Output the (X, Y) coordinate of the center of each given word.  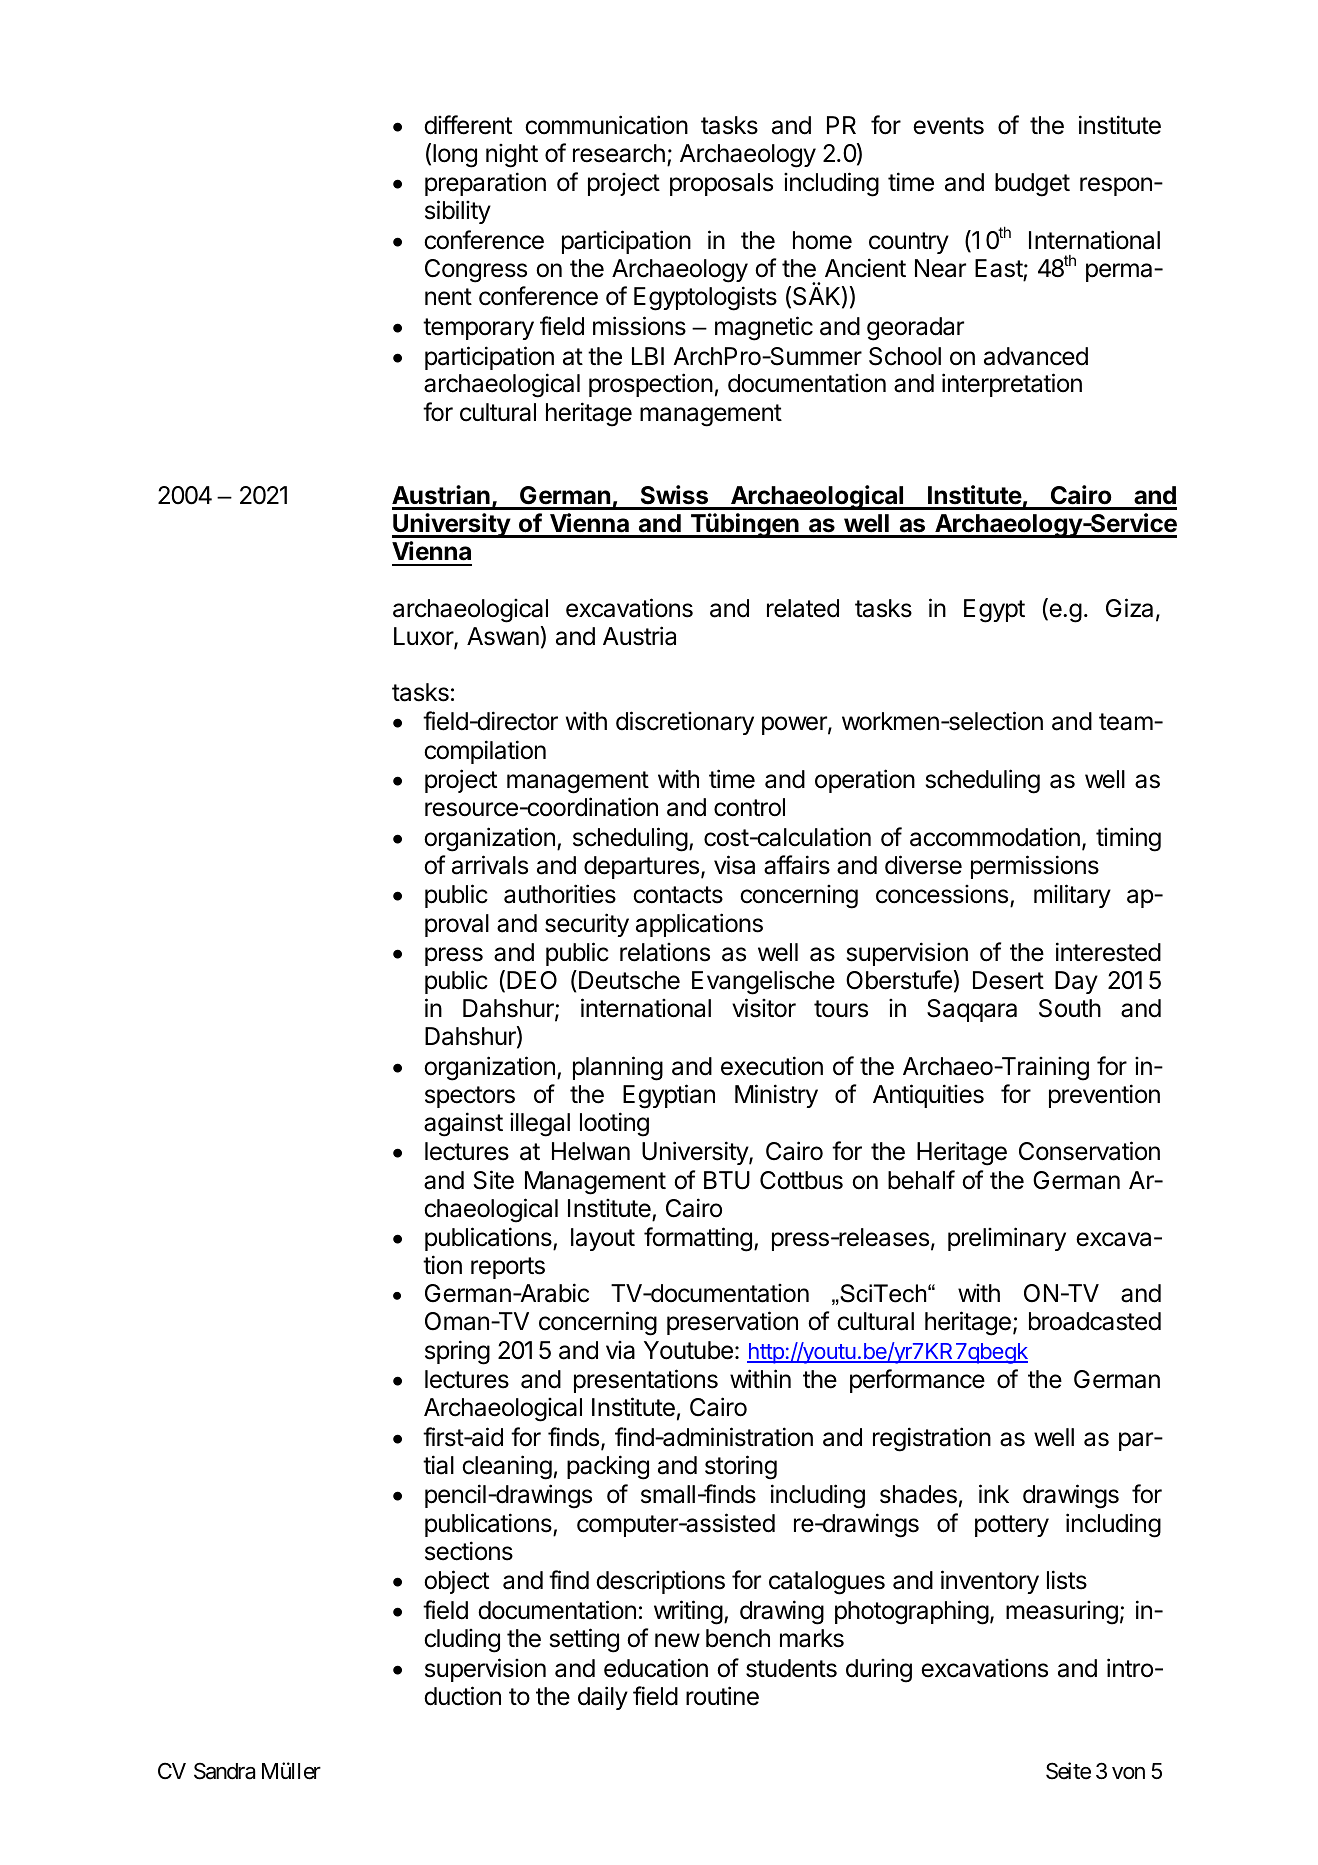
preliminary (1007, 1239)
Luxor (424, 637)
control (749, 807)
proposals (721, 184)
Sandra (224, 1771)
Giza (1129, 608)
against (463, 1124)
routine (722, 1696)
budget (1032, 185)
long (455, 156)
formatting (698, 1239)
